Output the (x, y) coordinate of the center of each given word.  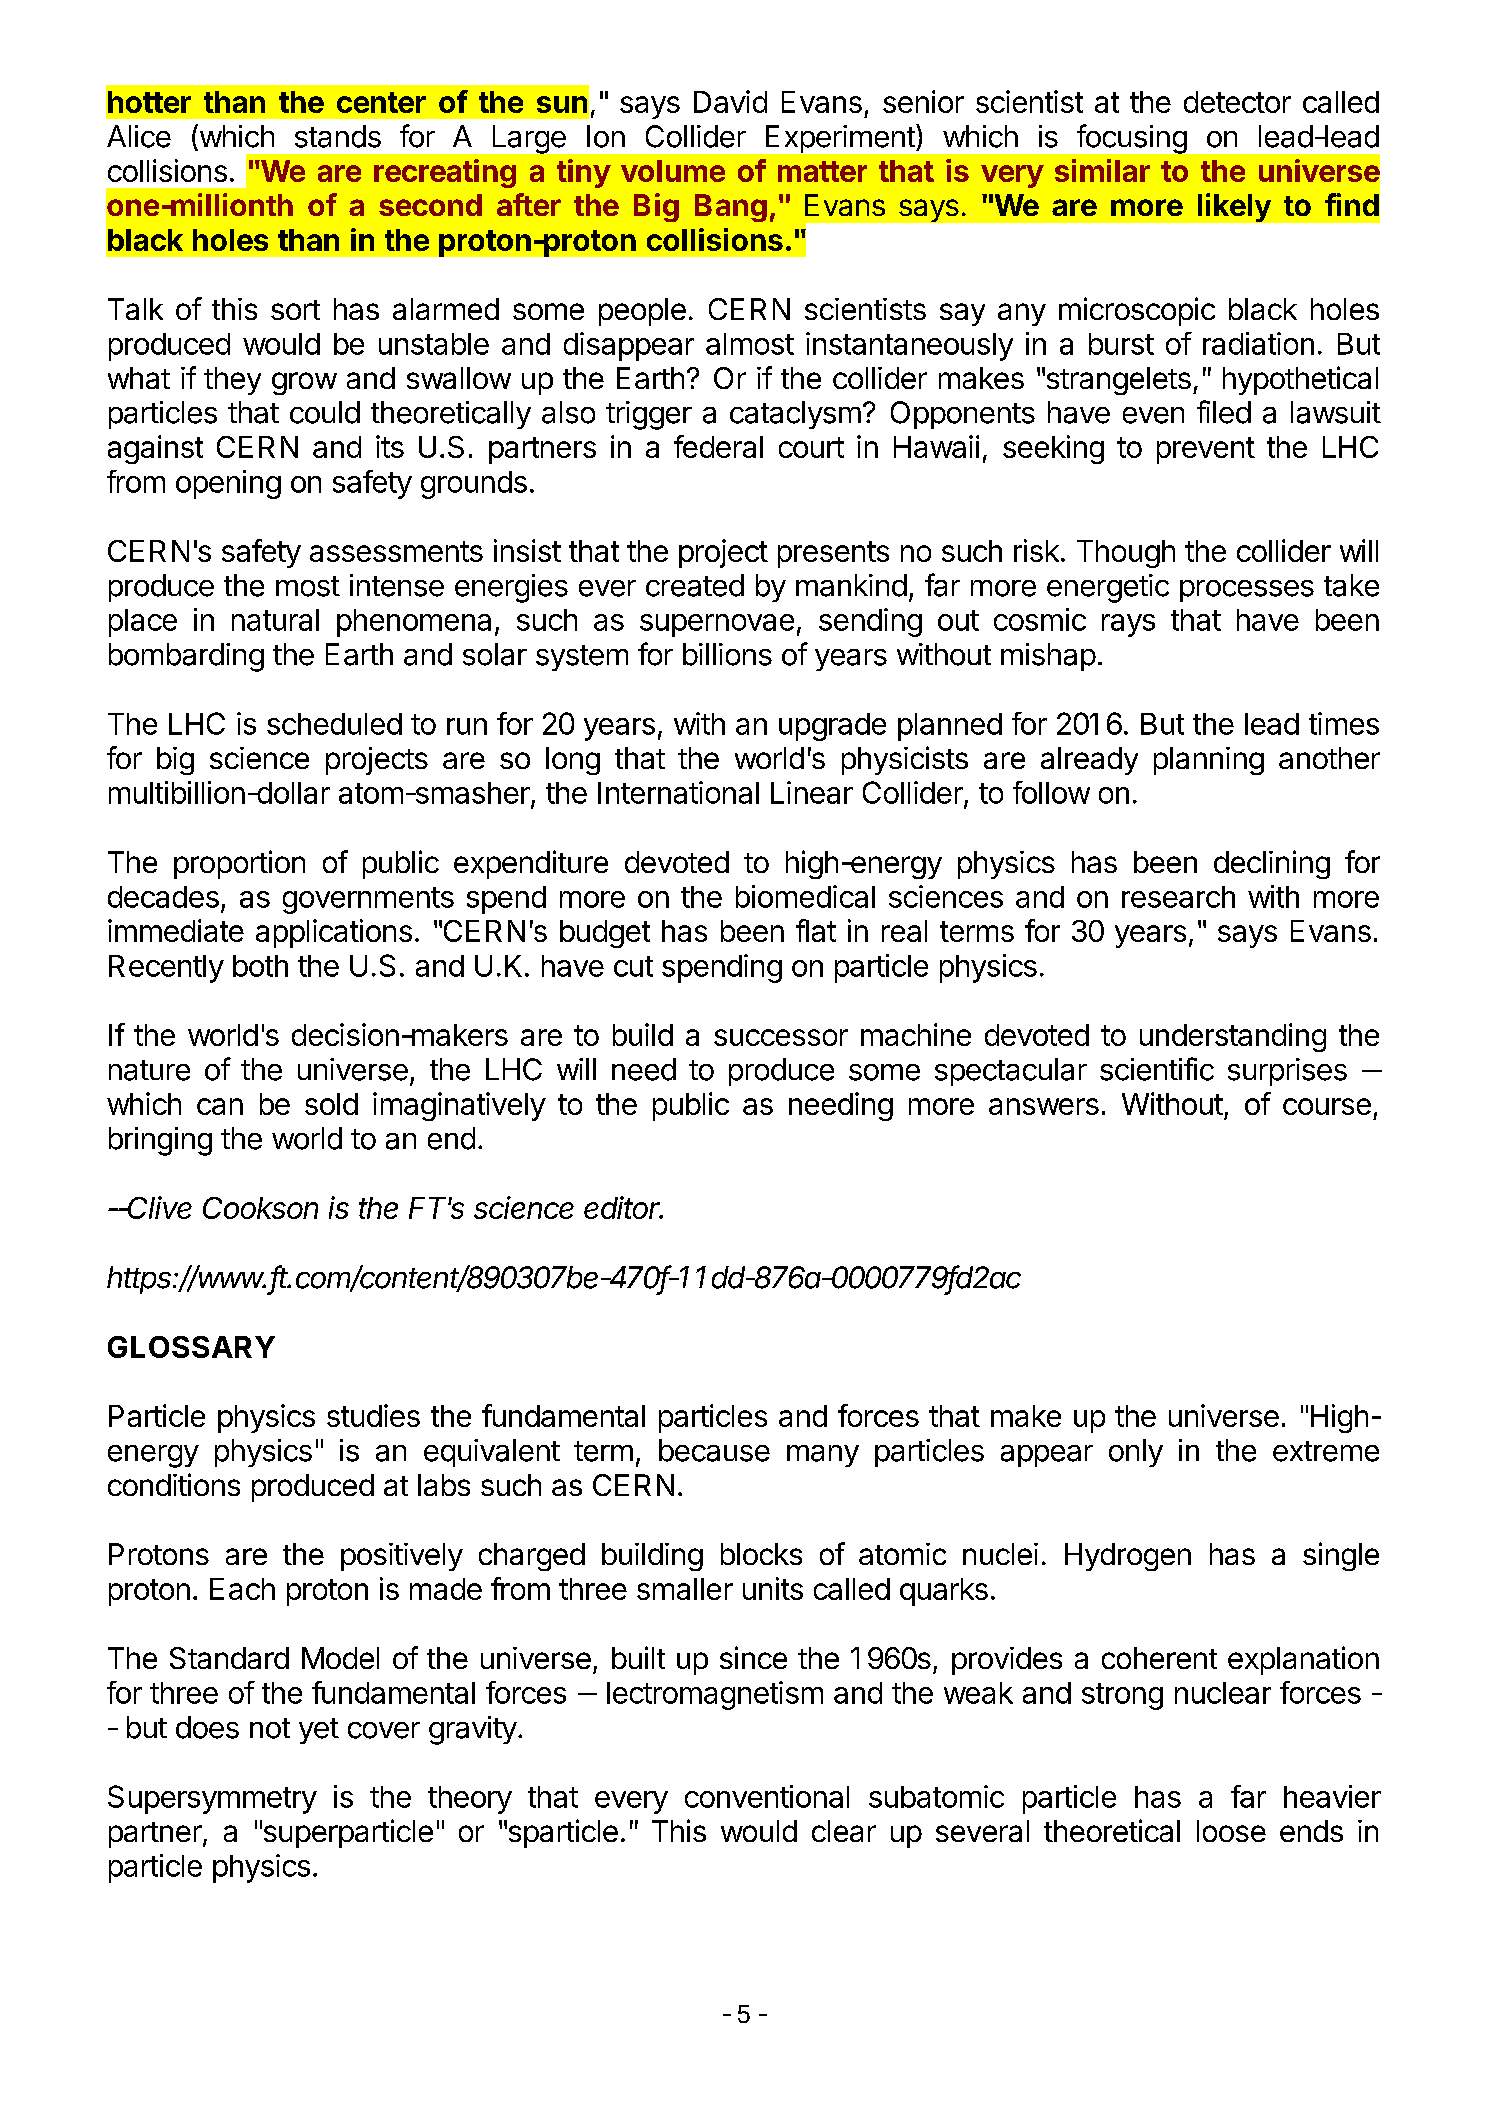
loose (1231, 1831)
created (695, 585)
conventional (767, 1796)
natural (275, 620)
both (260, 966)
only (1136, 1453)
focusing (1132, 139)
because (714, 1450)
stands (338, 136)
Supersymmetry (212, 1799)
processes (1247, 591)
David (730, 101)
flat (816, 930)
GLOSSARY (191, 1347)
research (1178, 897)
